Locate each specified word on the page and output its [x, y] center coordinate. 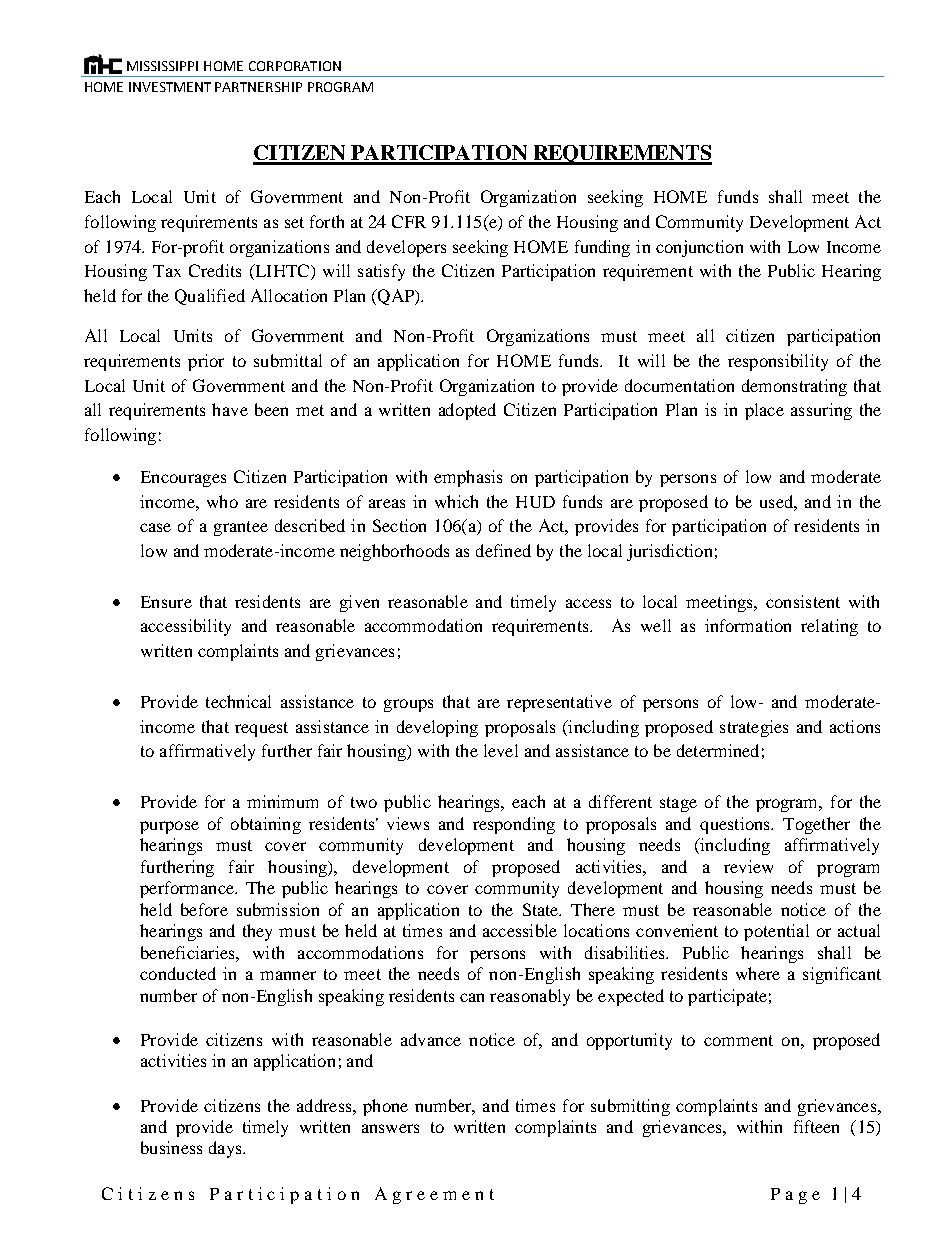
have [230, 409]
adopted [467, 411]
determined [718, 750]
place [764, 411]
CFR [409, 221]
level [501, 750]
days [226, 1149]
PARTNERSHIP [258, 87]
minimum [282, 801]
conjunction [699, 248]
